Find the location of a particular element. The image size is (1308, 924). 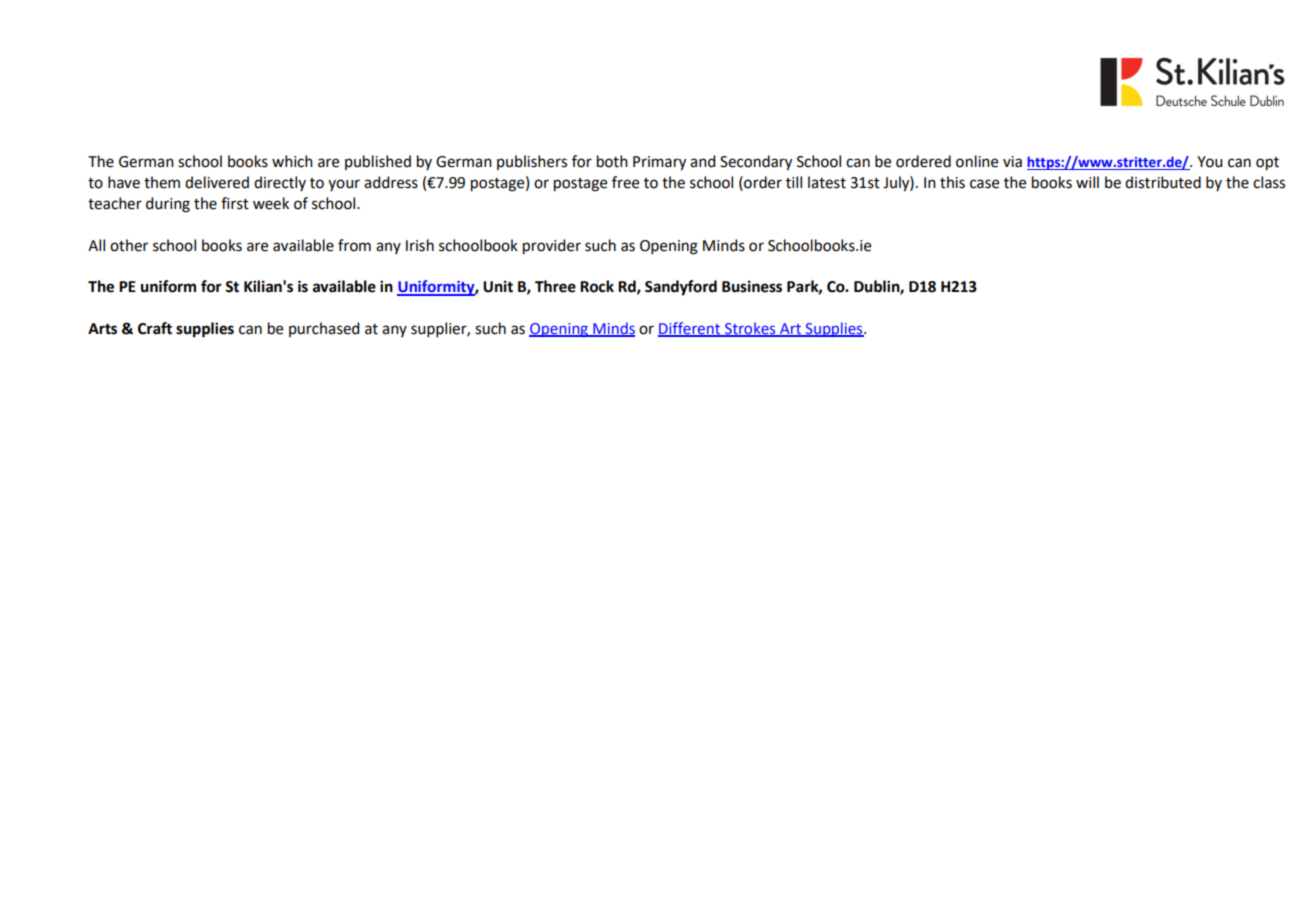

Business is located at coordinates (752, 286).
